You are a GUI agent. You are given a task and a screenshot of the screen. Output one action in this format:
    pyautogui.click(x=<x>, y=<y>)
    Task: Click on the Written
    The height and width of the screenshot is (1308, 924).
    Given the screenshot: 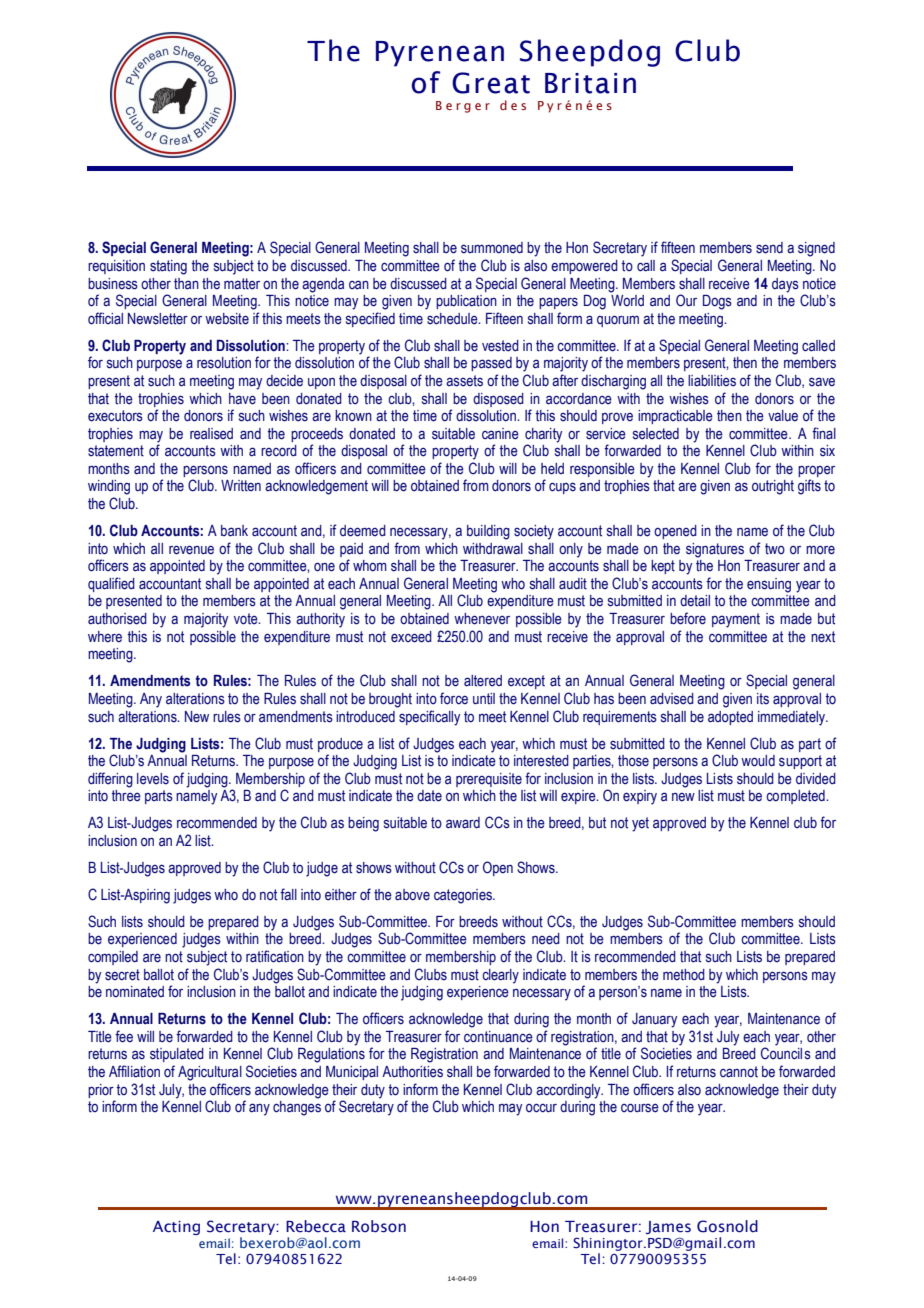 What is the action you would take?
    pyautogui.click(x=241, y=486)
